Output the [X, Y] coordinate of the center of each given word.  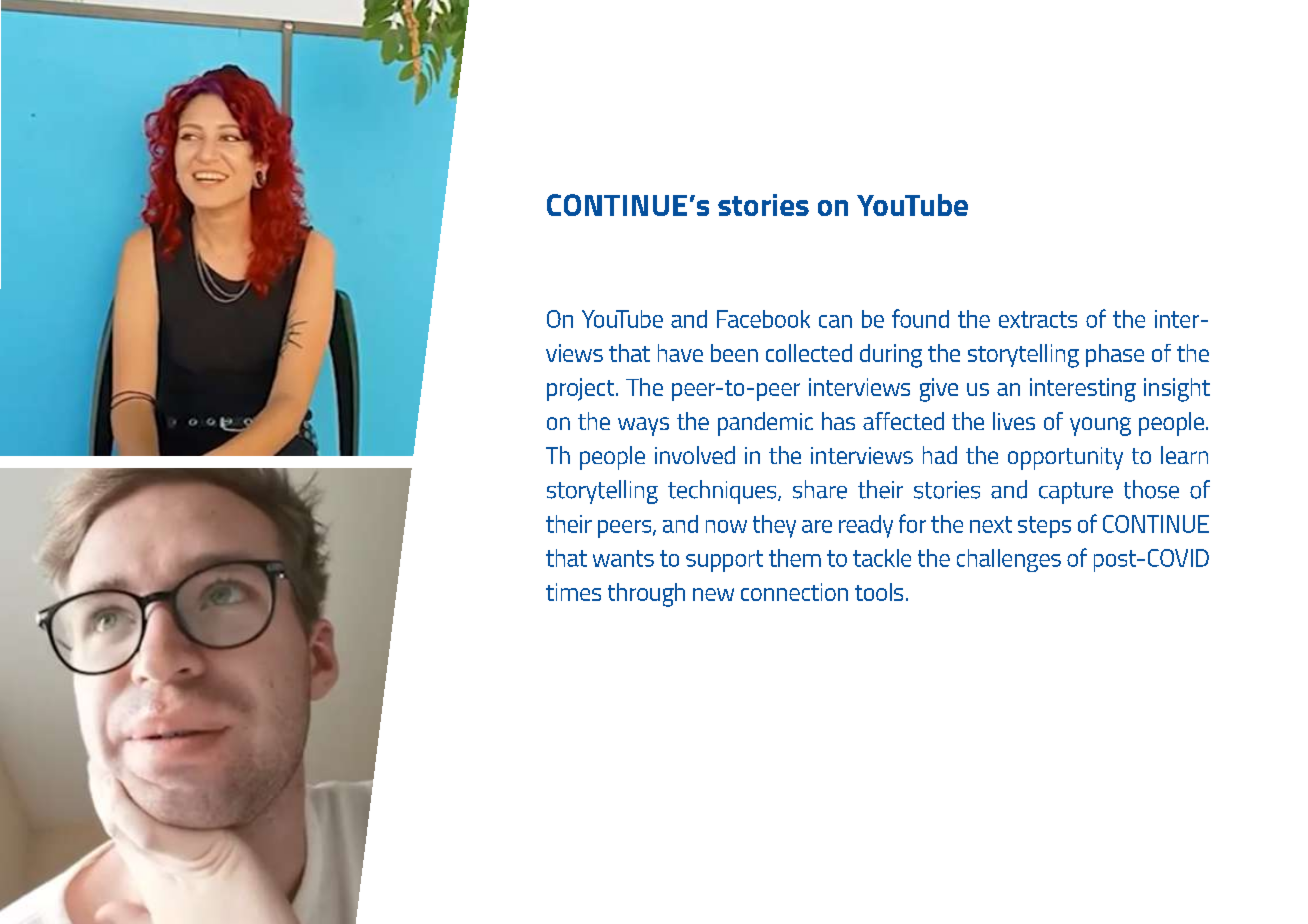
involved [695, 455]
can [835, 321]
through [646, 595]
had [940, 455]
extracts [1038, 319]
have [680, 353]
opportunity [1065, 458]
